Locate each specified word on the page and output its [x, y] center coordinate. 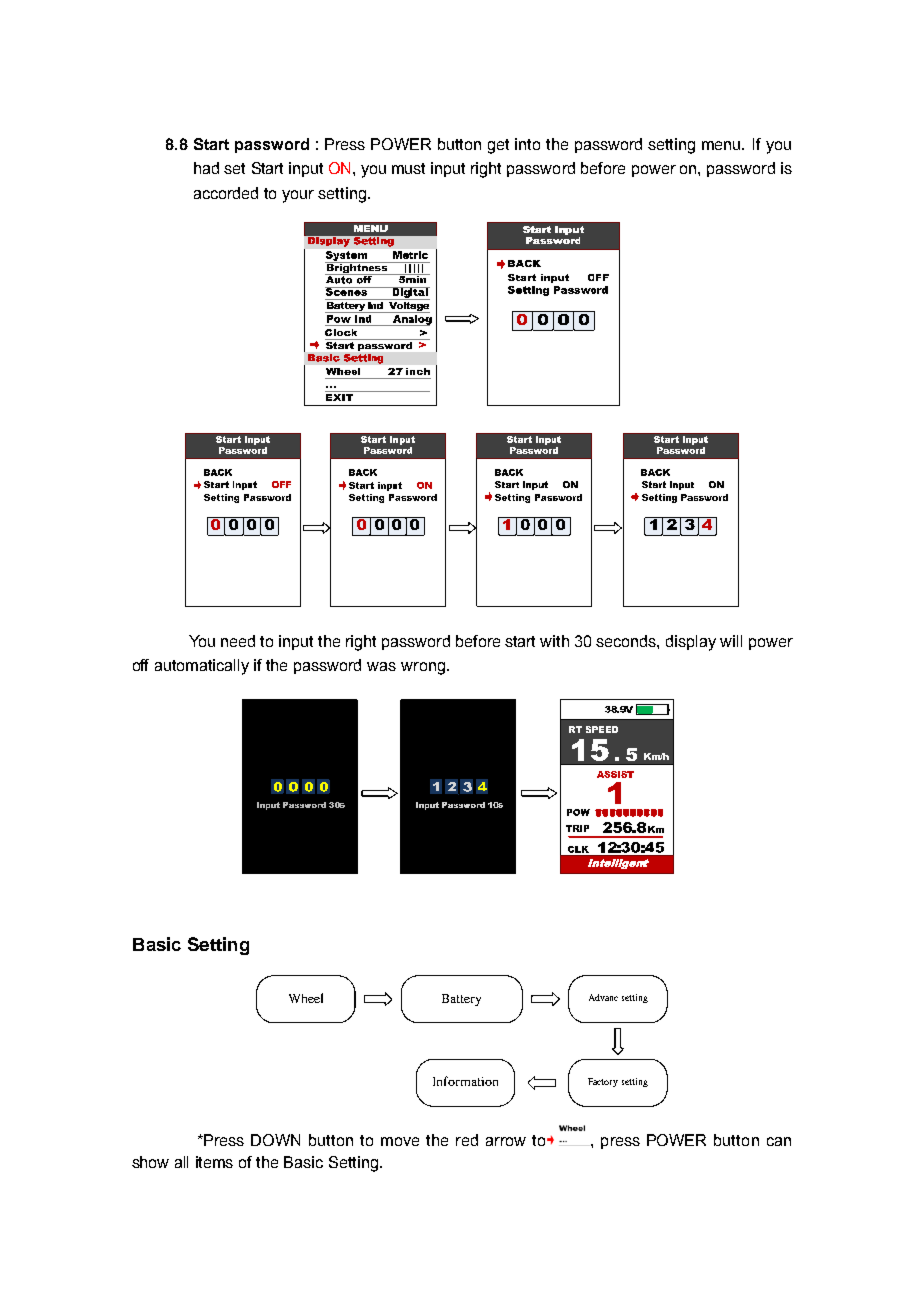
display [691, 643]
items [214, 1162]
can [779, 1141]
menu [723, 145]
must [408, 168]
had [206, 168]
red [467, 1140]
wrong [423, 668]
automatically [202, 667]
